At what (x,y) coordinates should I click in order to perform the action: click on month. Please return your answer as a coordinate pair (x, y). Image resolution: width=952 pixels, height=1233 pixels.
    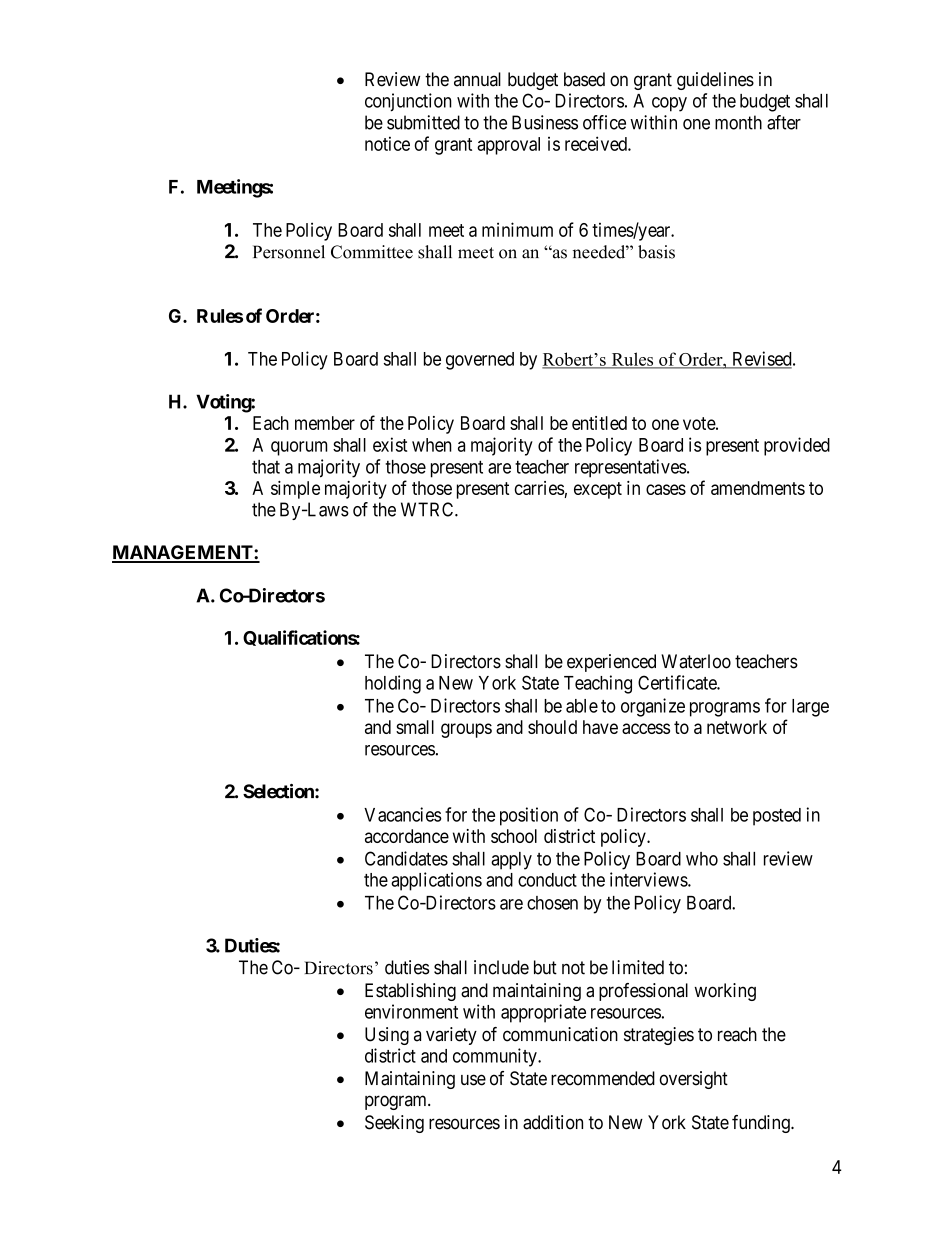
    Looking at the image, I should click on (738, 122).
